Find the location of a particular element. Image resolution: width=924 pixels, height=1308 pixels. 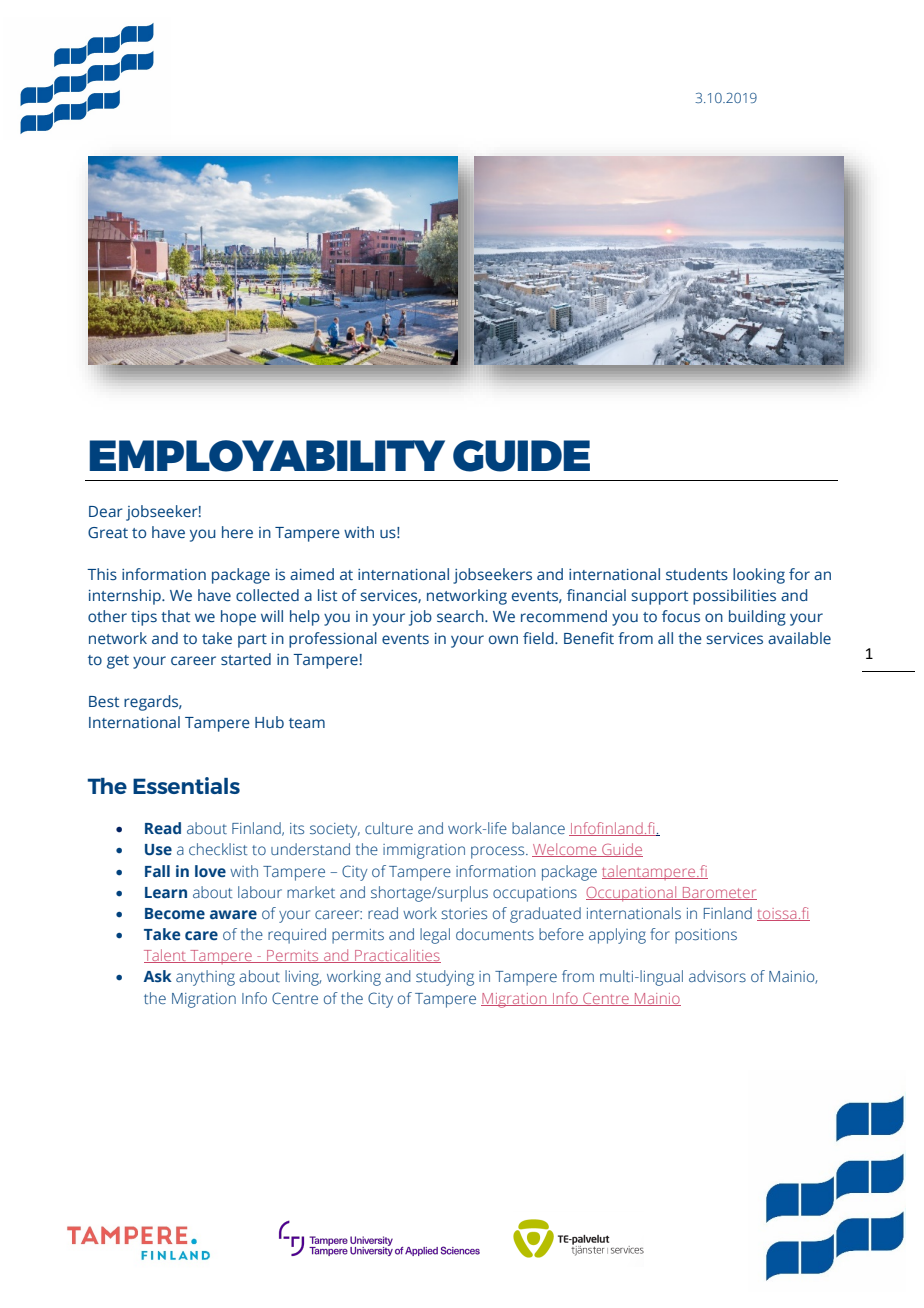

here is located at coordinates (237, 532).
